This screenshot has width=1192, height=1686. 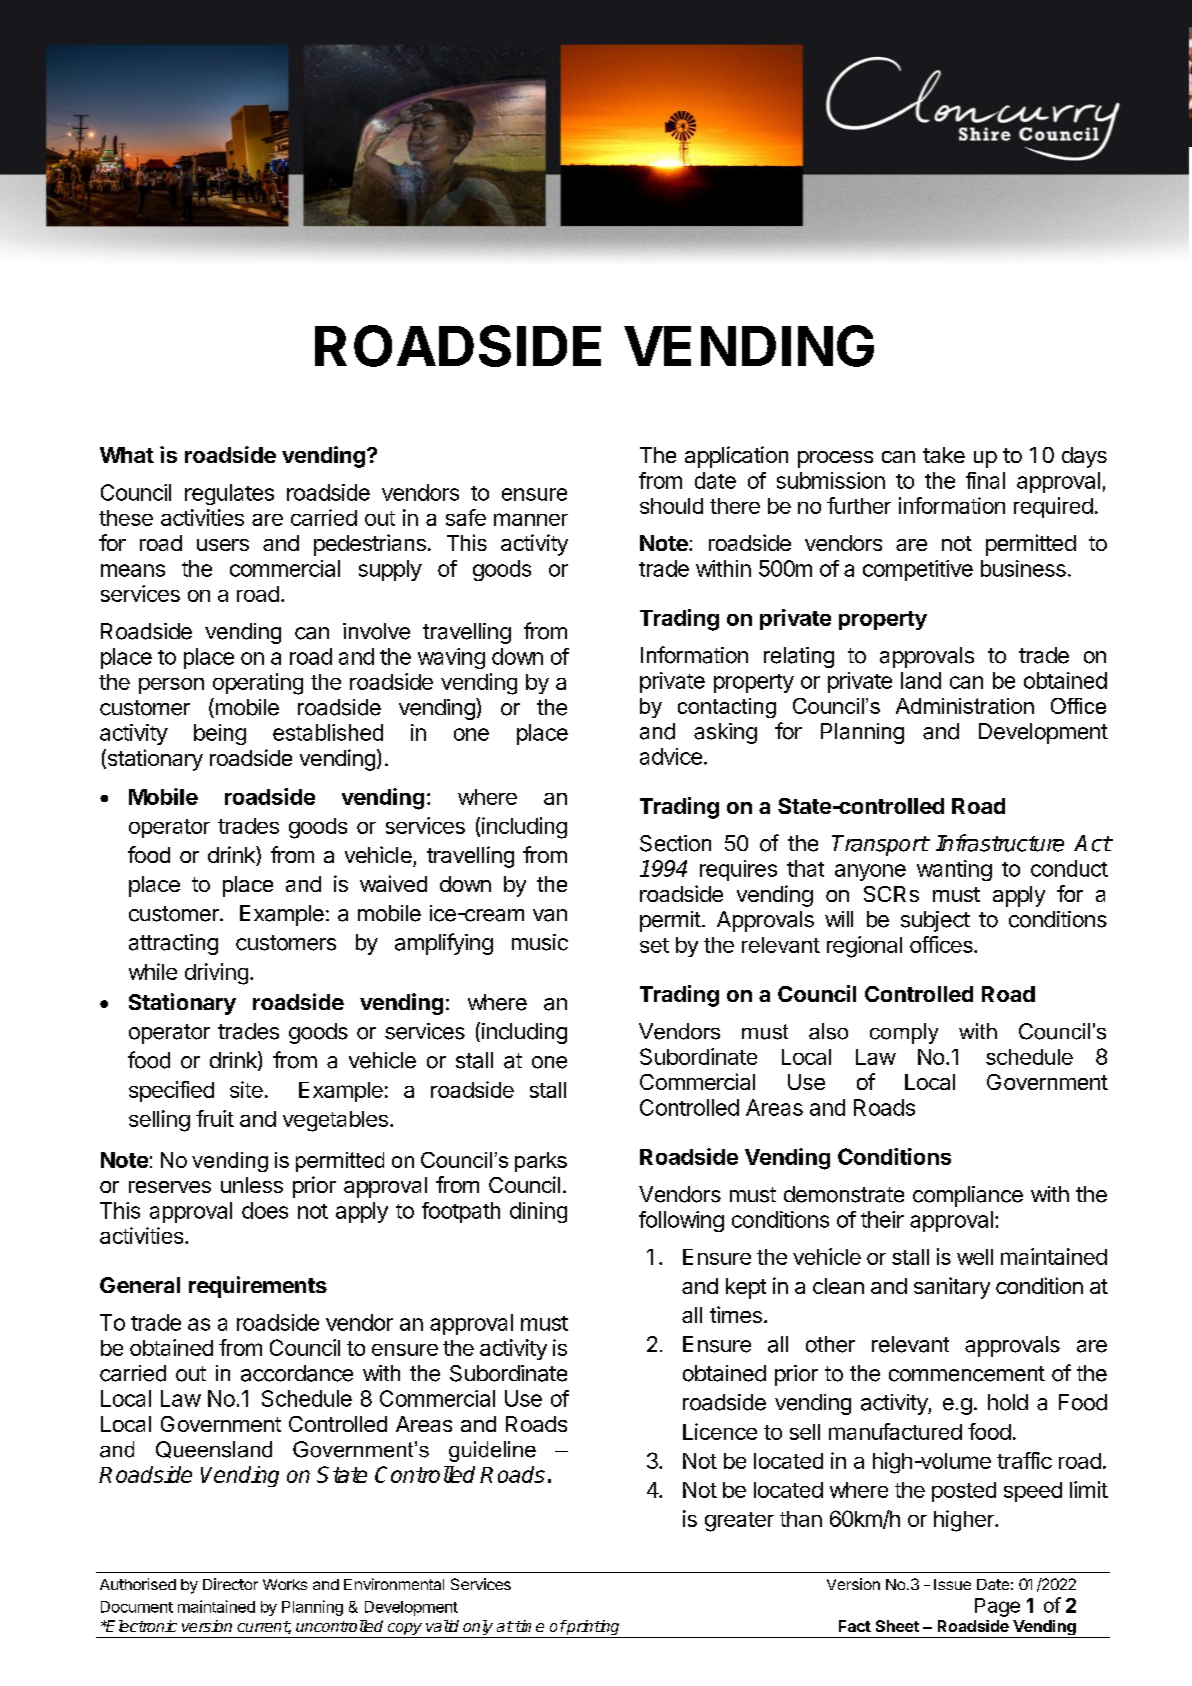 I want to click on comply, so click(x=904, y=1033).
